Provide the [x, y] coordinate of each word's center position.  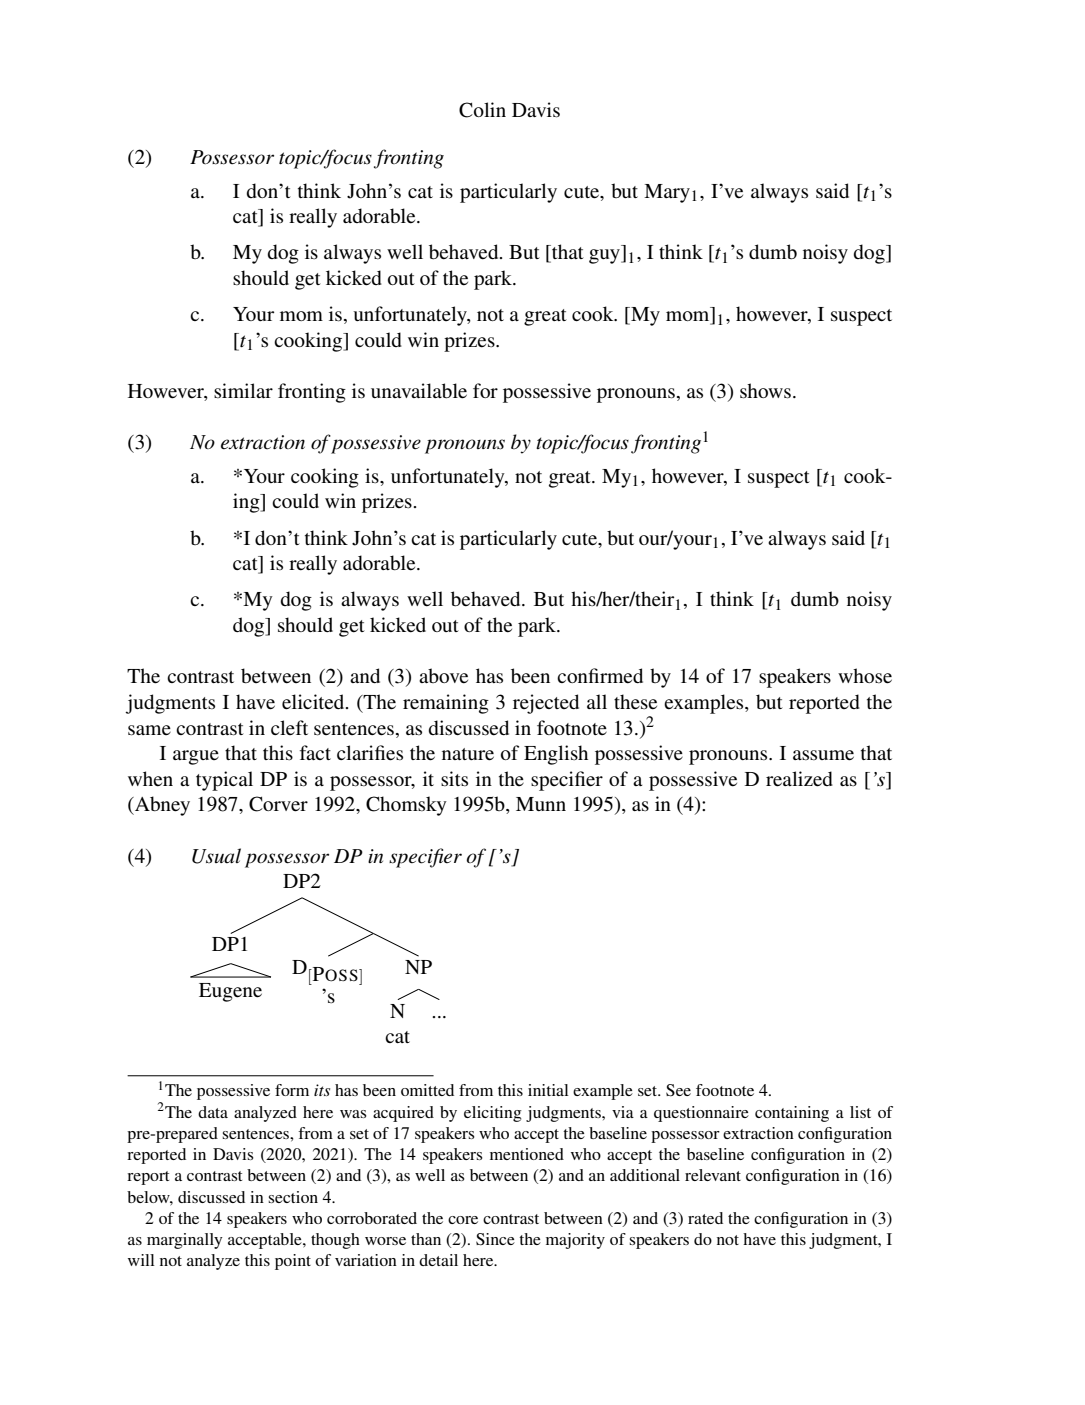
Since [495, 1239]
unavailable [419, 391]
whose [865, 676]
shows [765, 391]
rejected [546, 704]
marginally [185, 1241]
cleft [289, 727]
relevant [713, 1175]
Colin [482, 110]
